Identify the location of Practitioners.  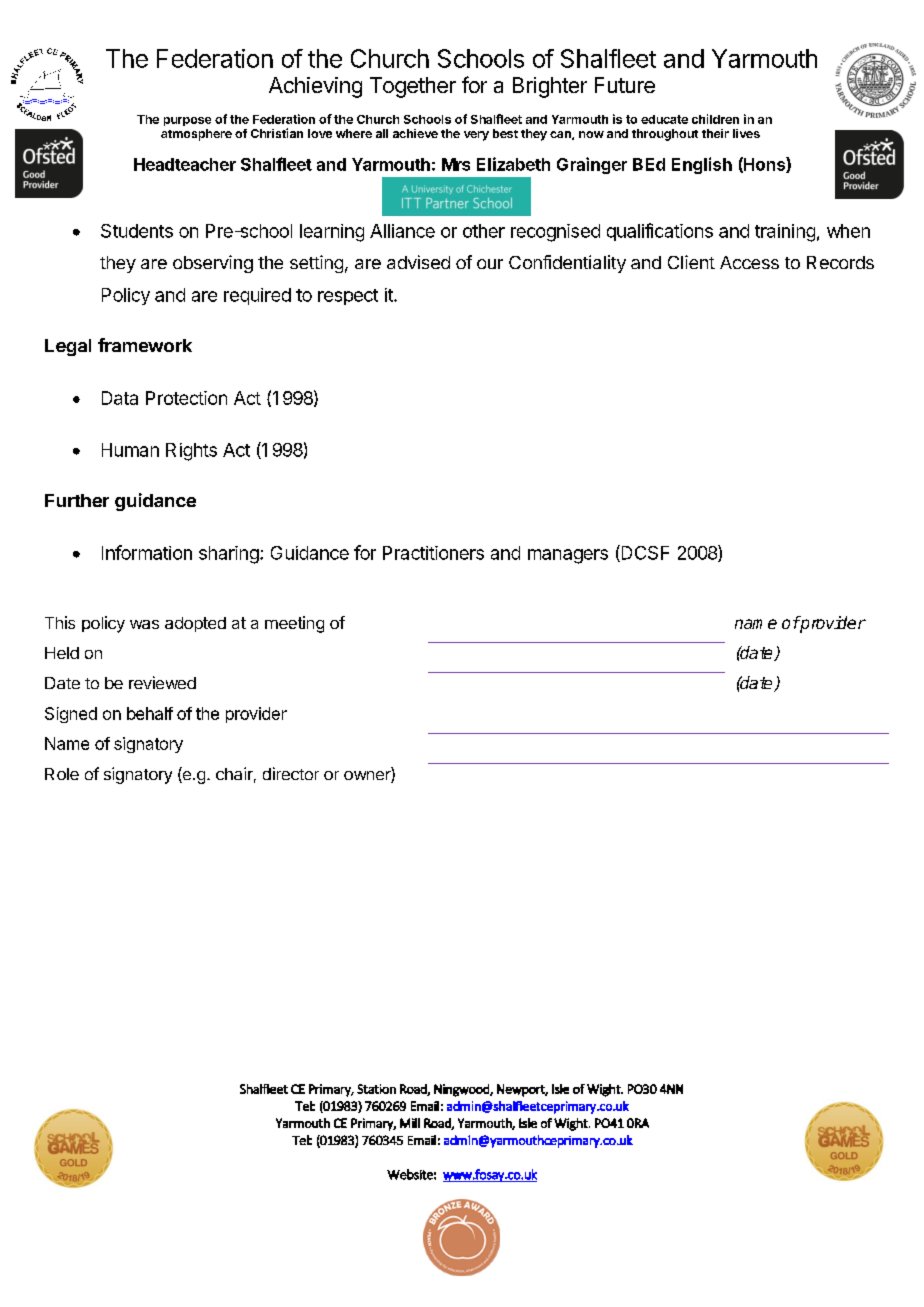
(433, 553).
